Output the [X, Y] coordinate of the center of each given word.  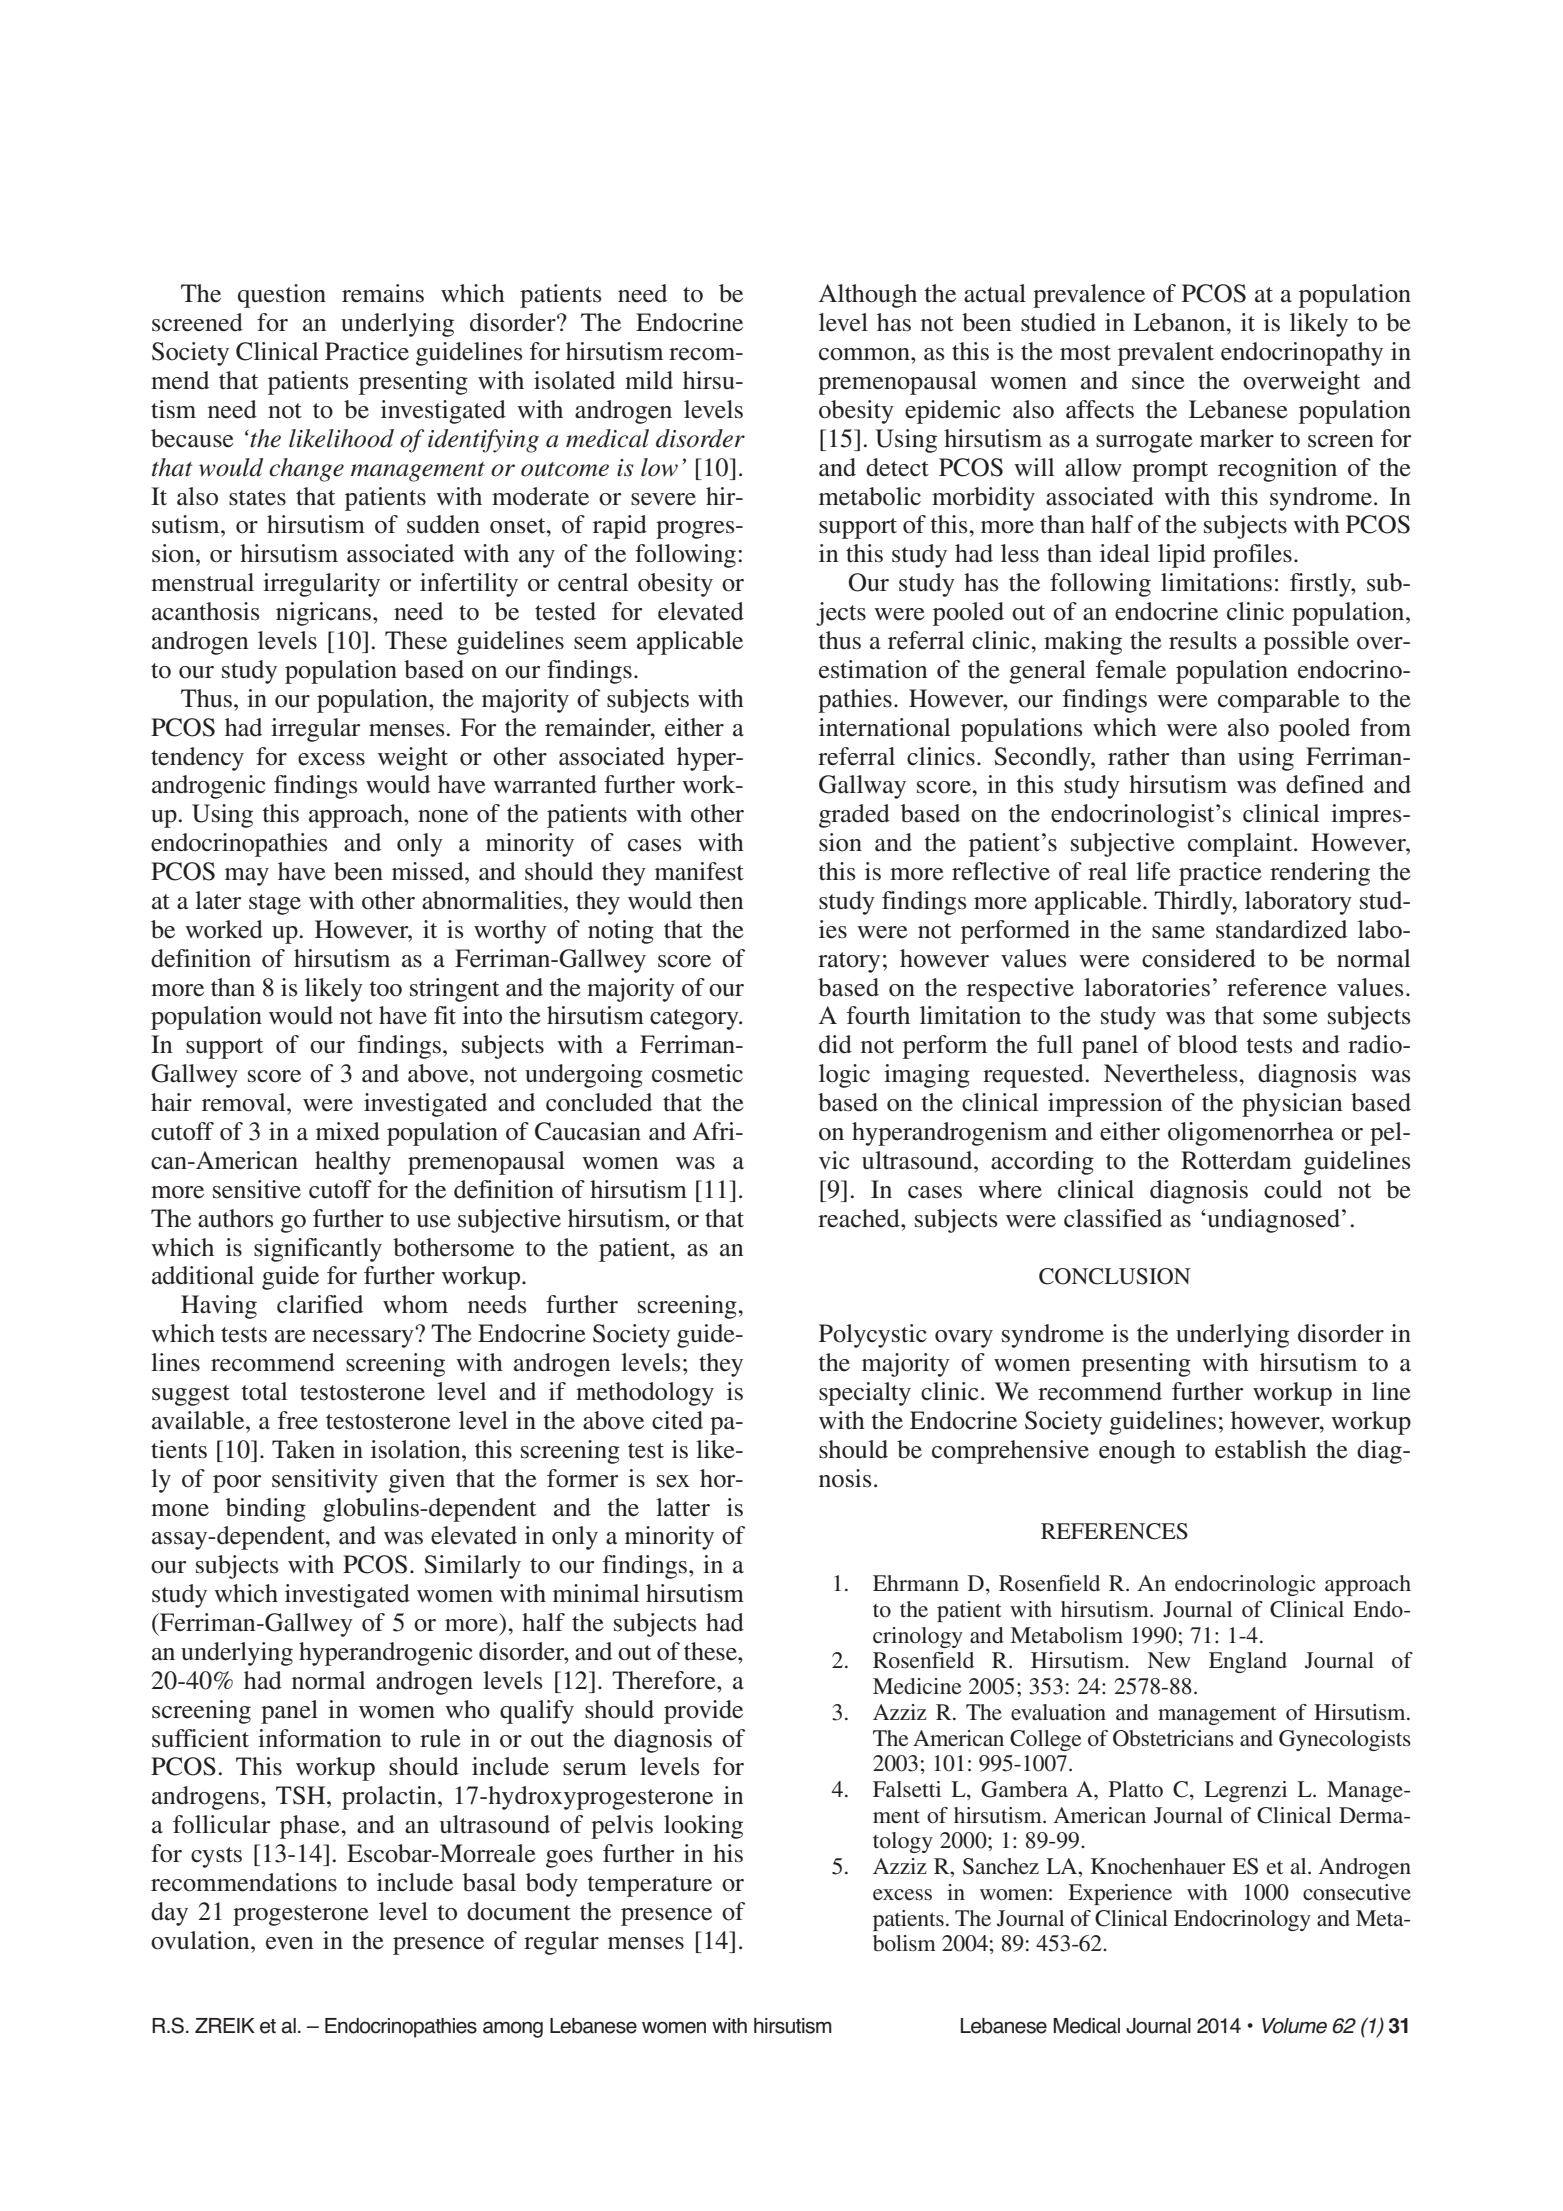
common [865, 354]
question [282, 296]
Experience [1120, 1894]
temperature [650, 1886]
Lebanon [1180, 322]
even [289, 1943]
